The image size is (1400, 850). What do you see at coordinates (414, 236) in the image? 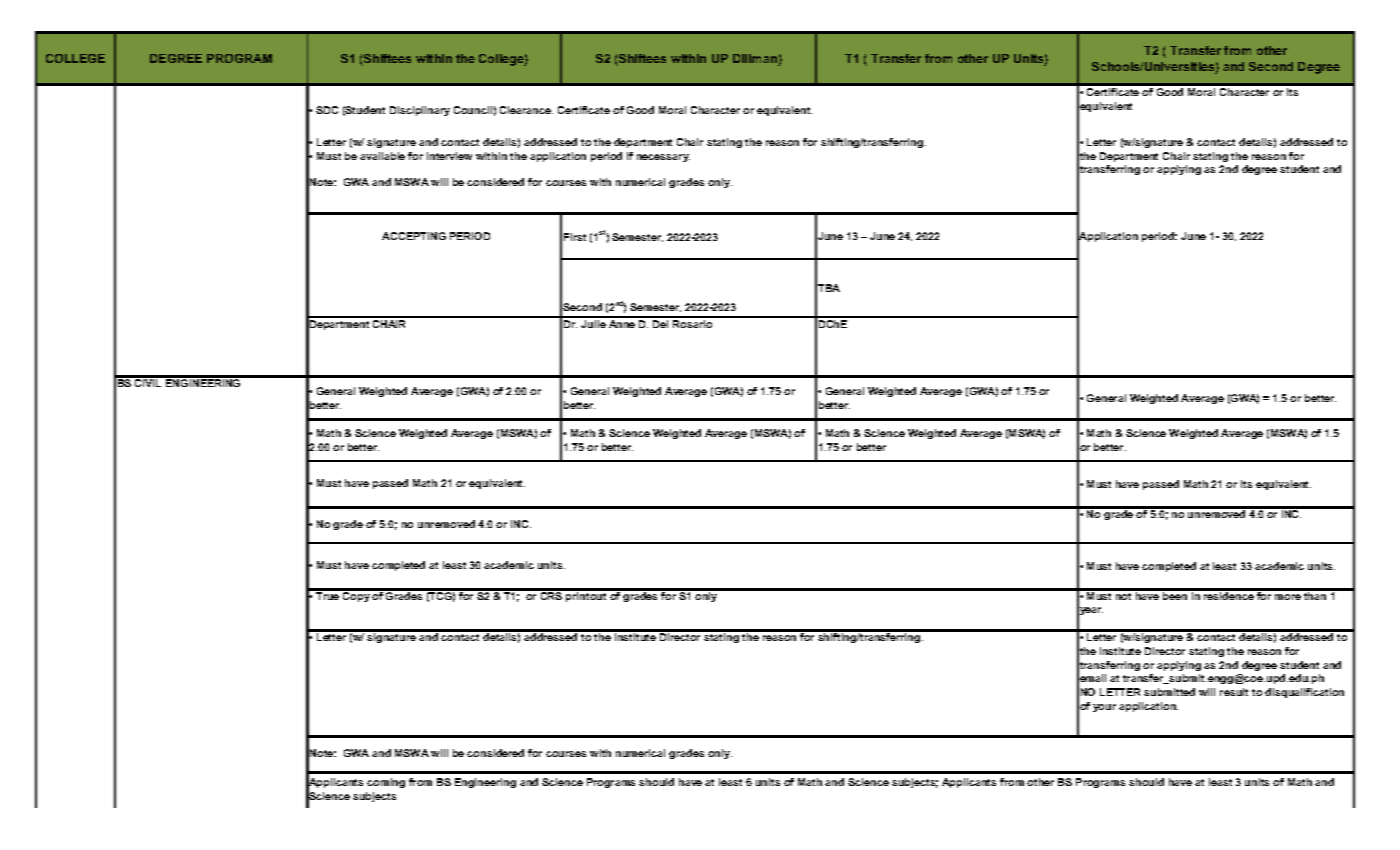
I see `ACCEPTING` at bounding box center [414, 236].
